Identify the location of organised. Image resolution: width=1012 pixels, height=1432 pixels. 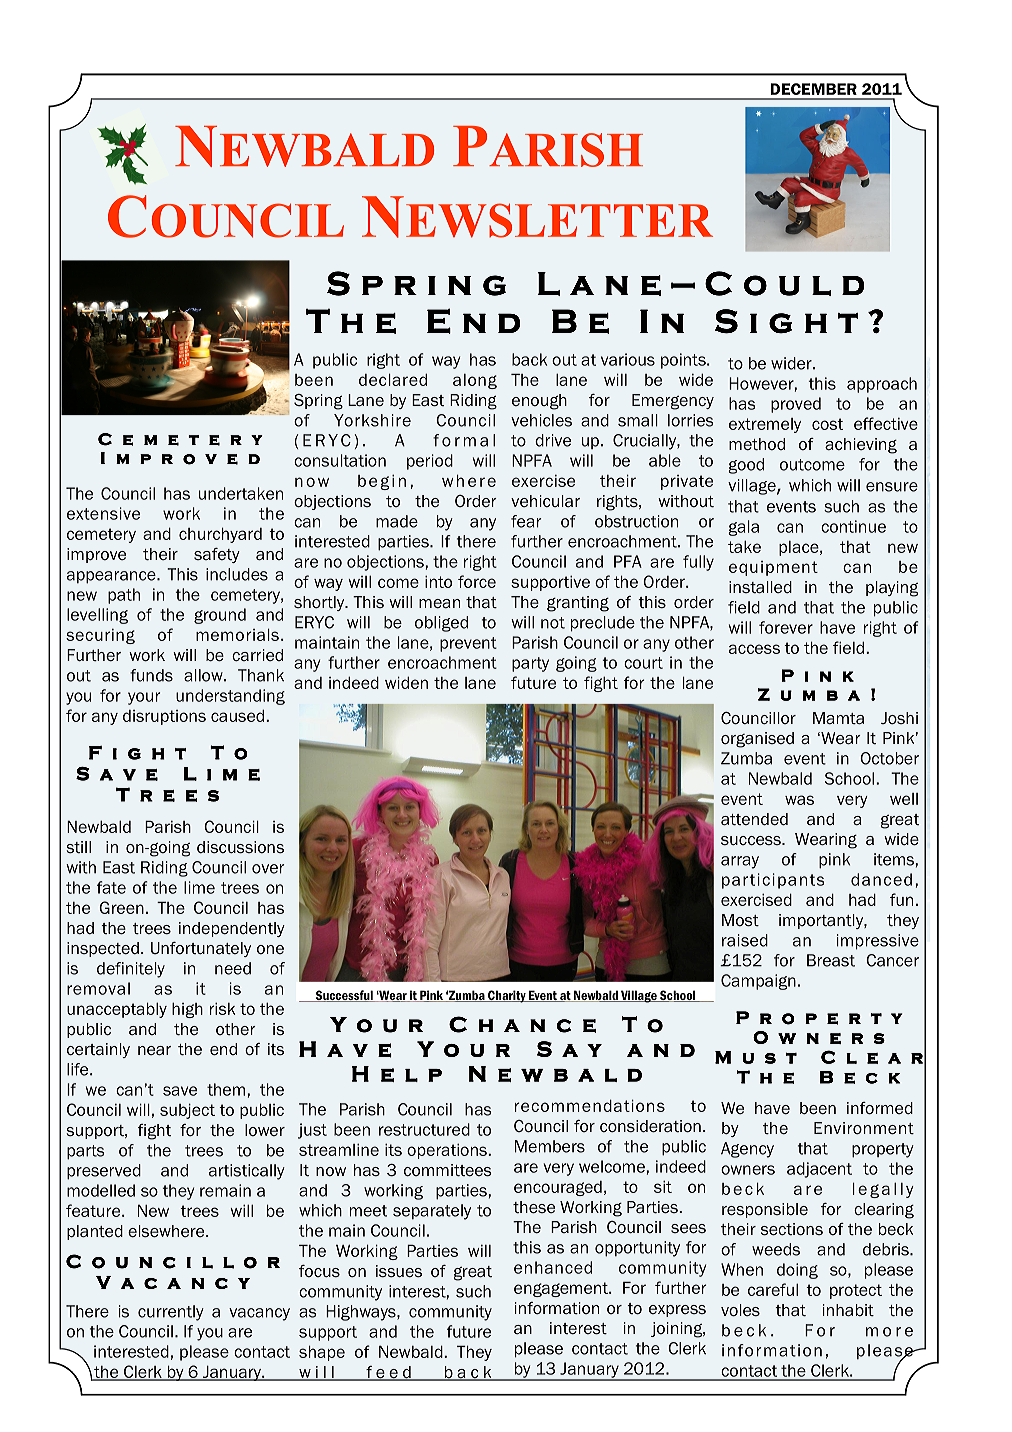
(757, 740).
